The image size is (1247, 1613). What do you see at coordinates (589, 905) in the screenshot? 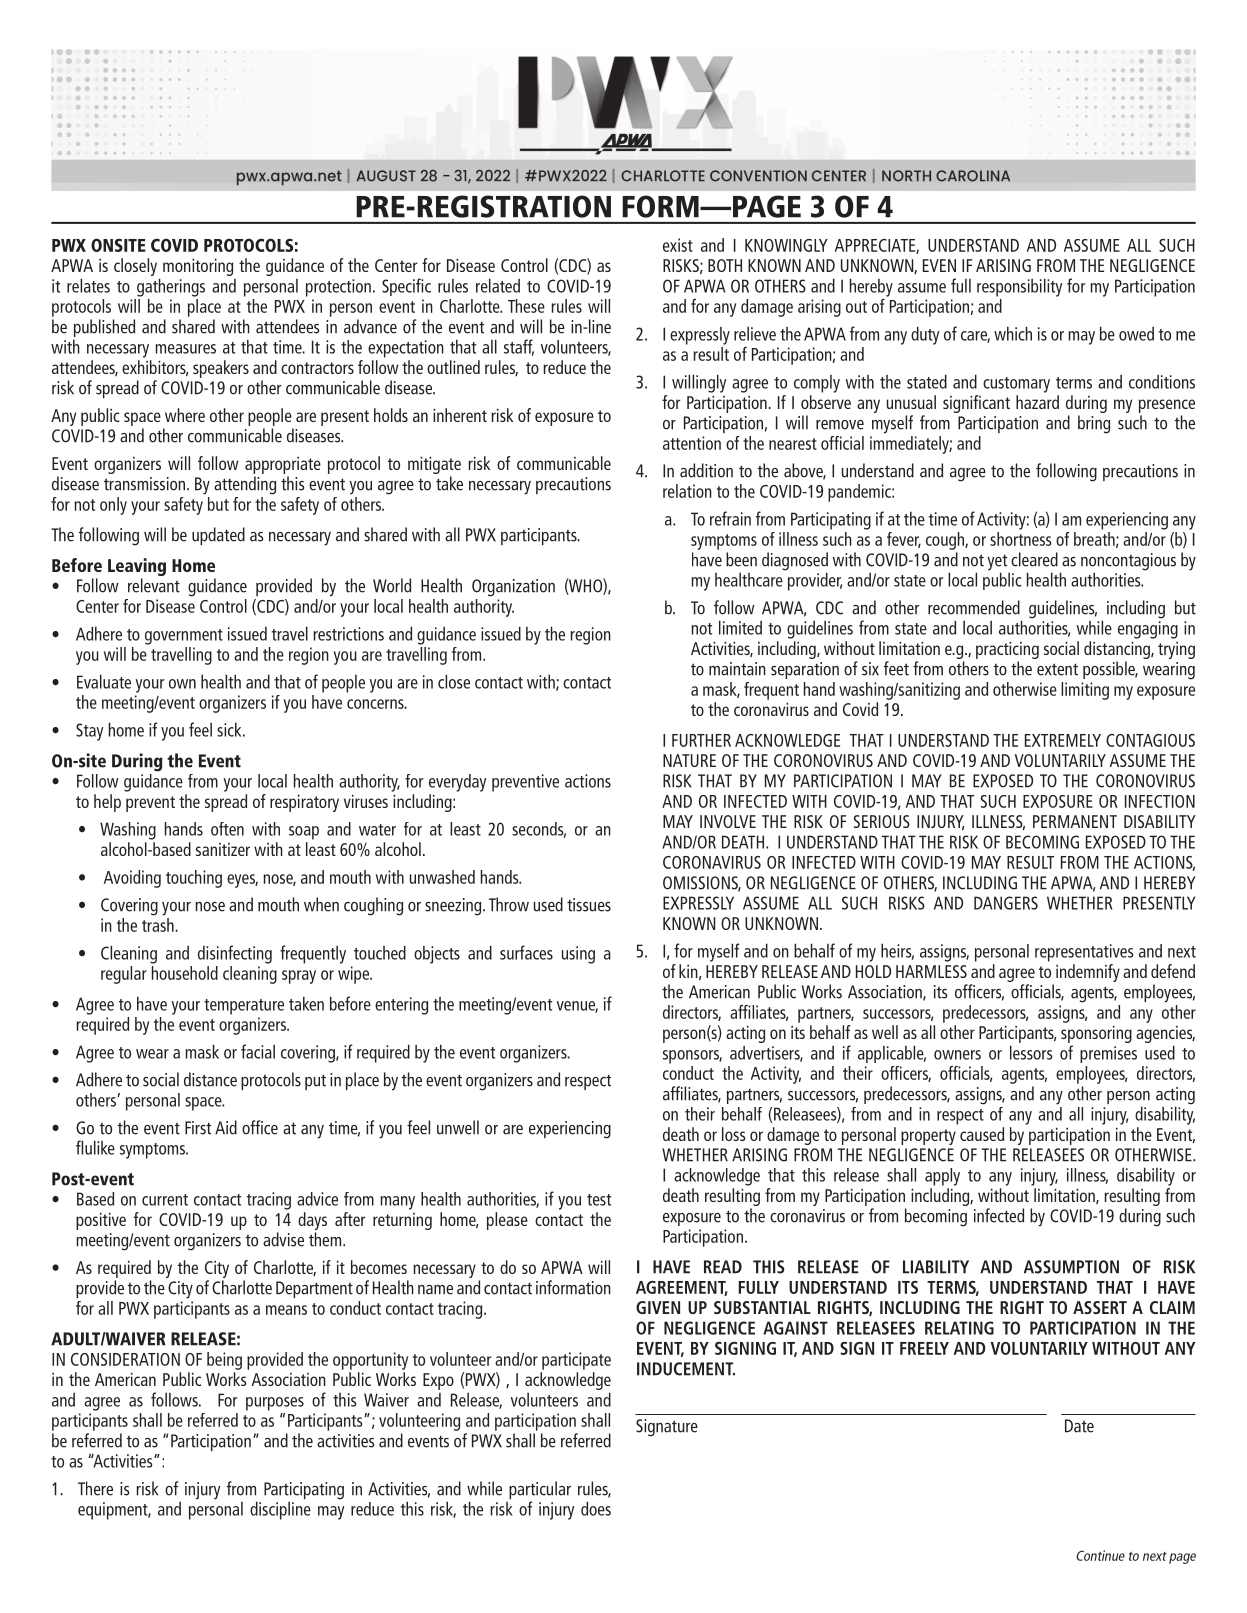
I see `tissues` at bounding box center [589, 905].
